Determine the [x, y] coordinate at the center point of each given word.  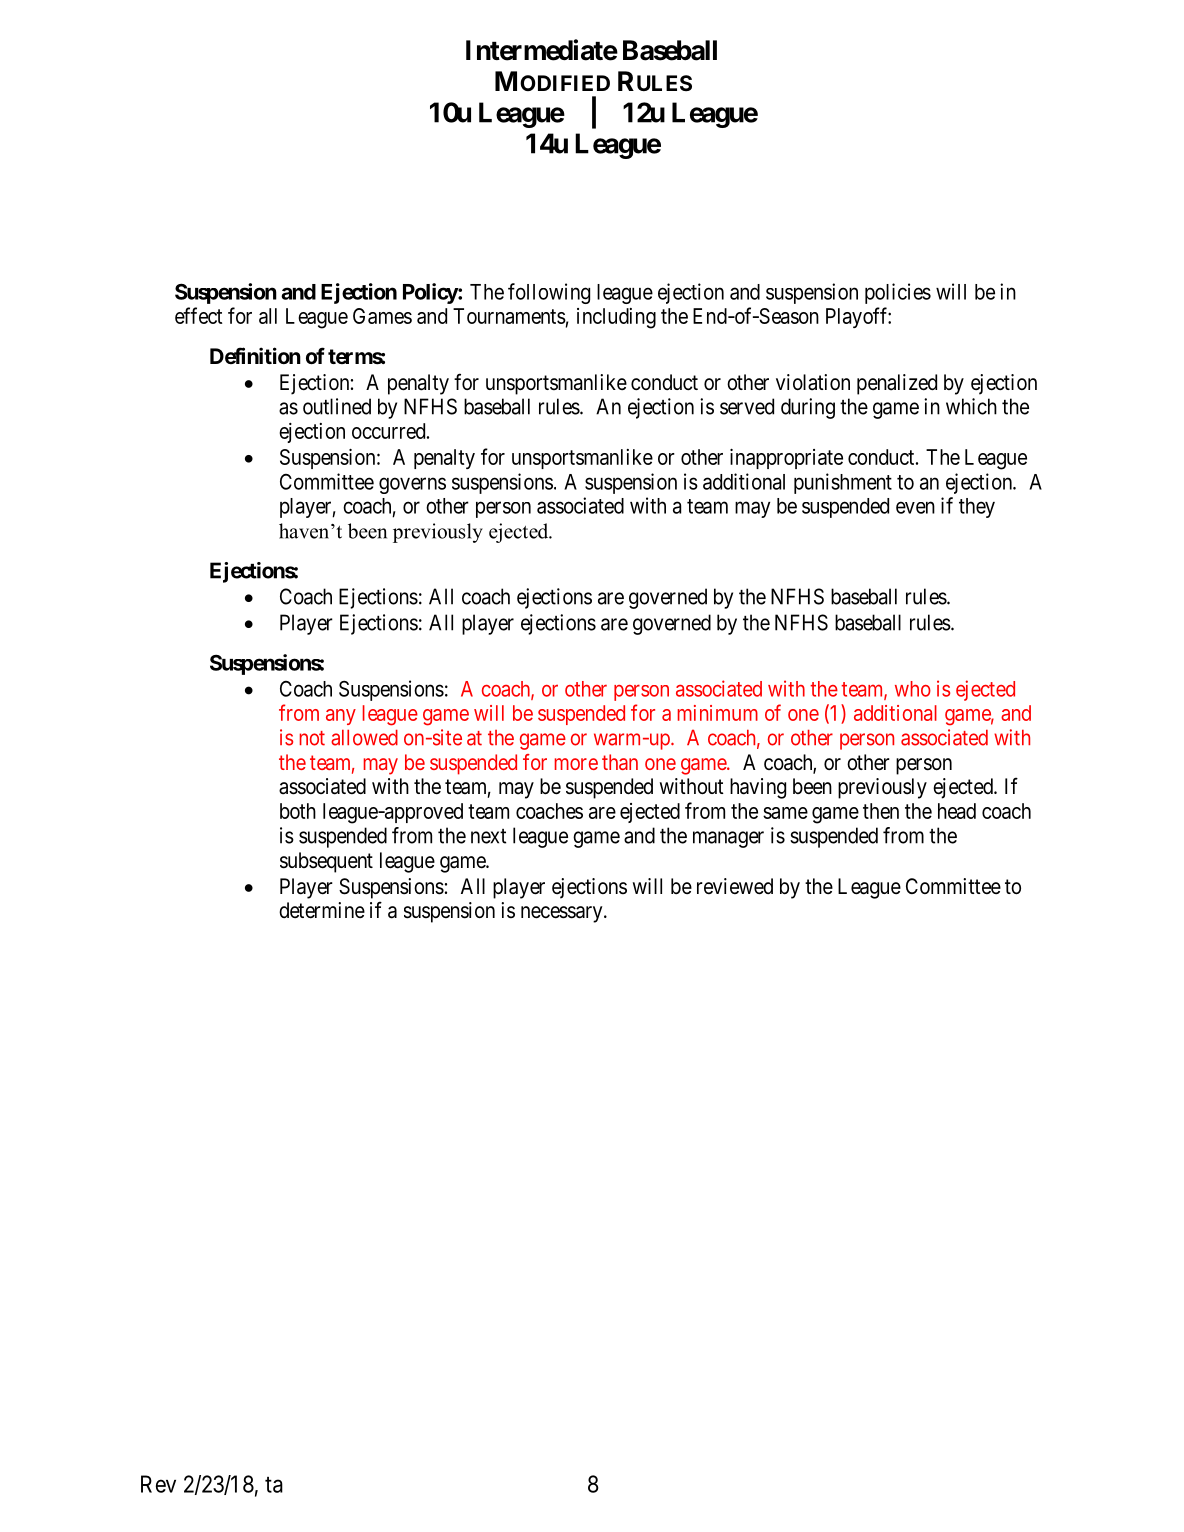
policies [898, 293]
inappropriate [786, 459]
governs [412, 485]
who [913, 689]
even [915, 507]
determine [322, 910]
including [616, 318]
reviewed [735, 886]
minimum [718, 713]
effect [198, 315]
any [341, 717]
